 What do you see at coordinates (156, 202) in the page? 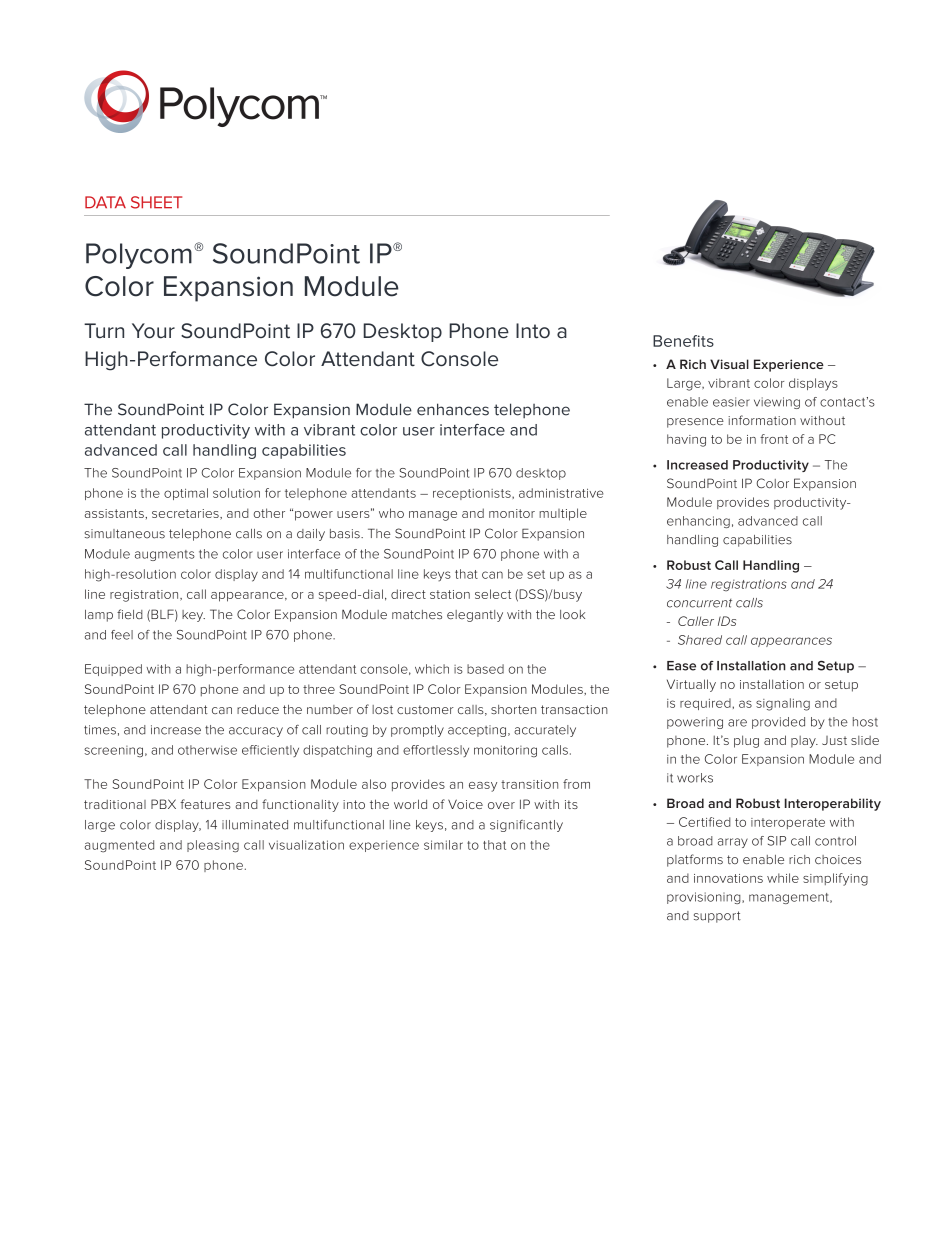
I see `SHEET` at bounding box center [156, 202].
